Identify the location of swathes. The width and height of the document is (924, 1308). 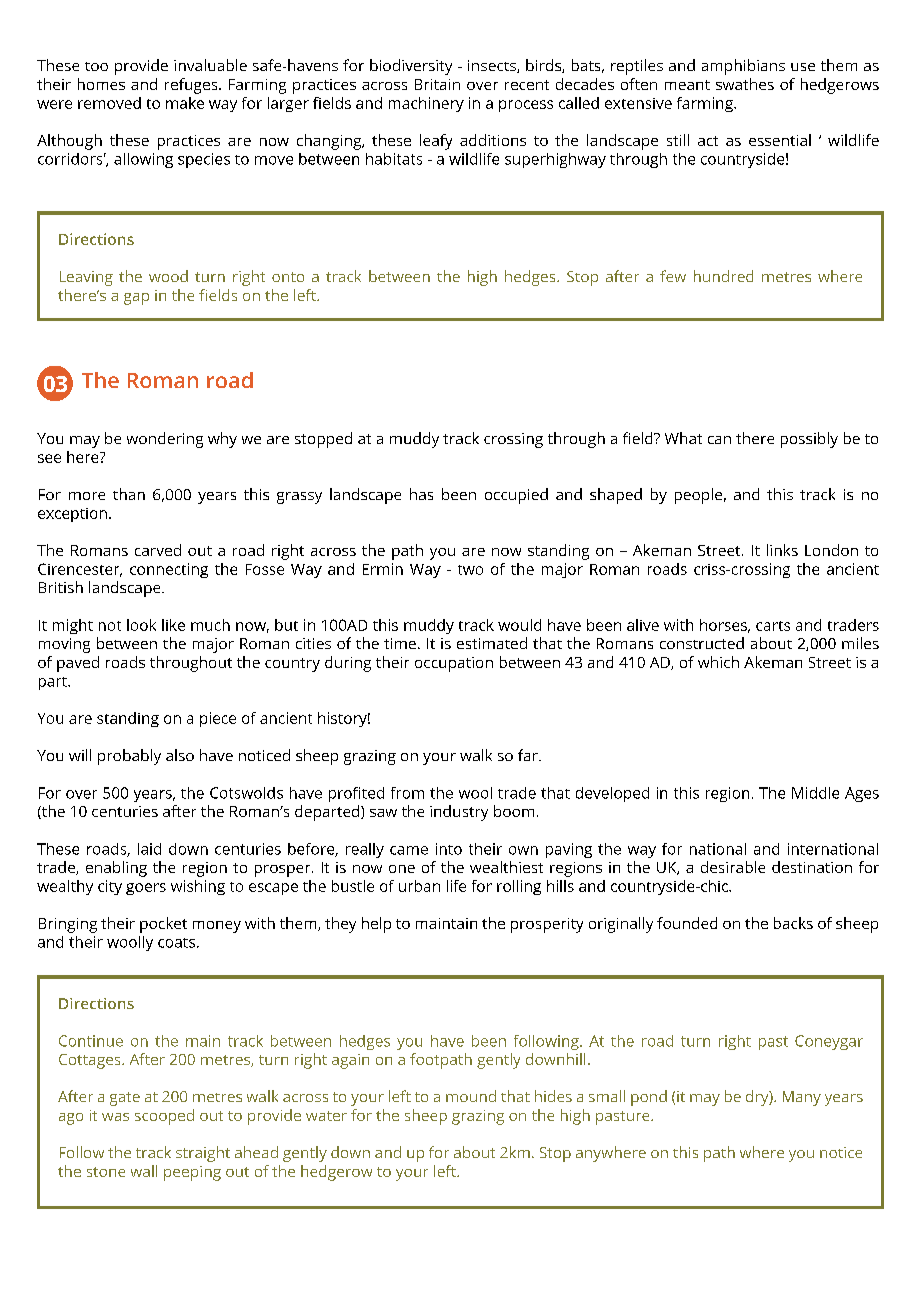
(745, 84).
